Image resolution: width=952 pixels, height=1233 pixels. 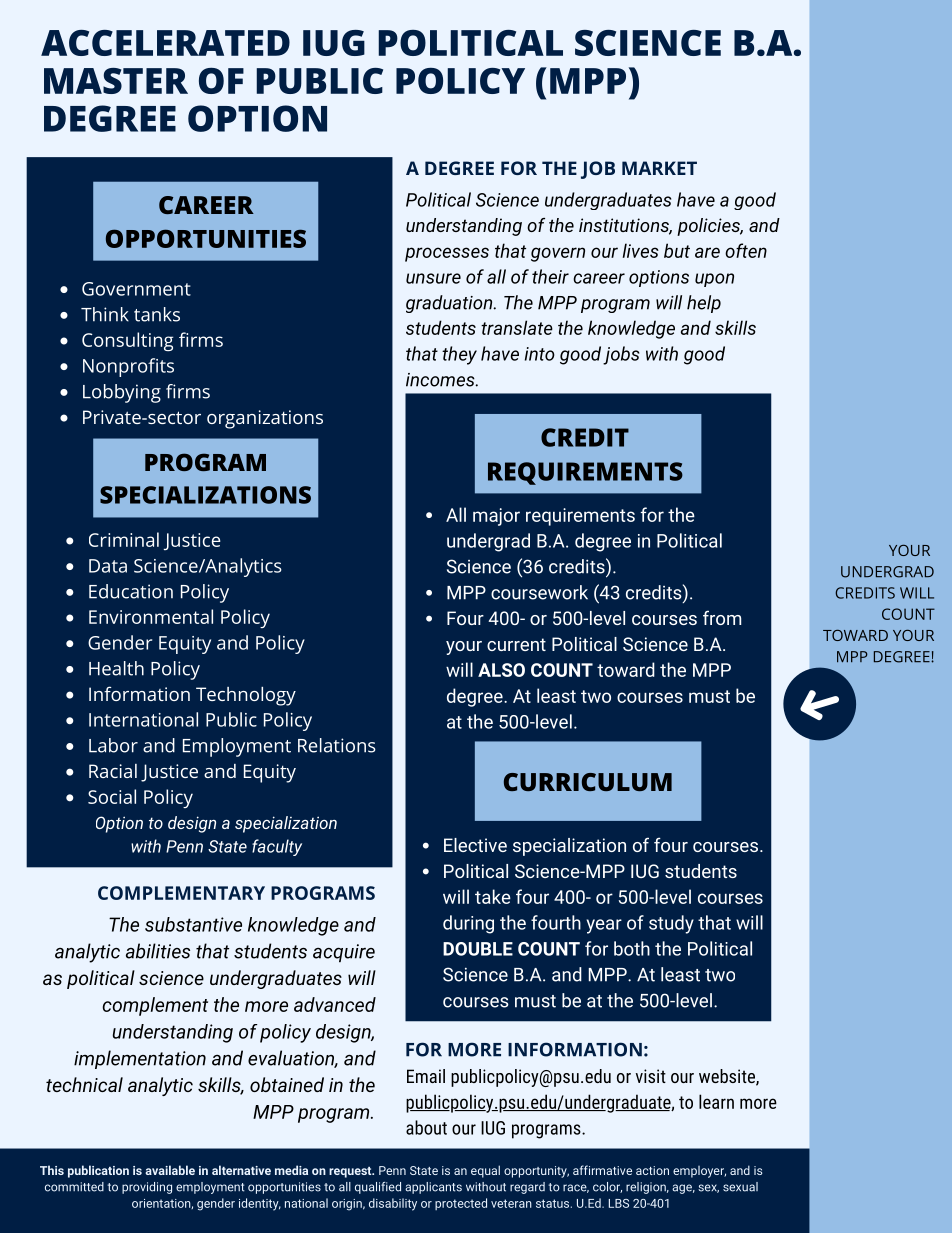 I want to click on MASTER, so click(x=116, y=81).
